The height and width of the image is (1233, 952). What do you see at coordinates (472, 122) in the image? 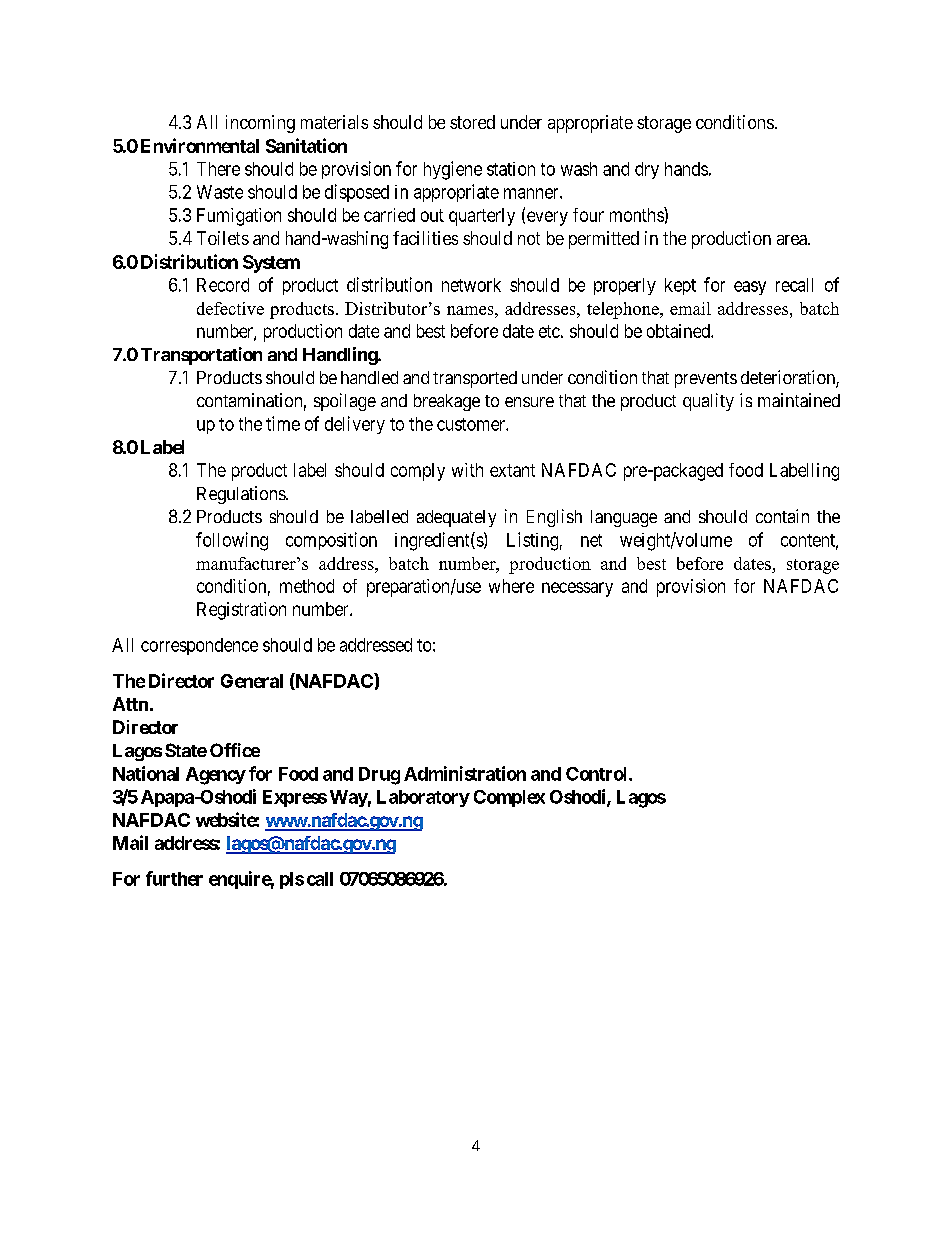
I see `stored` at bounding box center [472, 122].
